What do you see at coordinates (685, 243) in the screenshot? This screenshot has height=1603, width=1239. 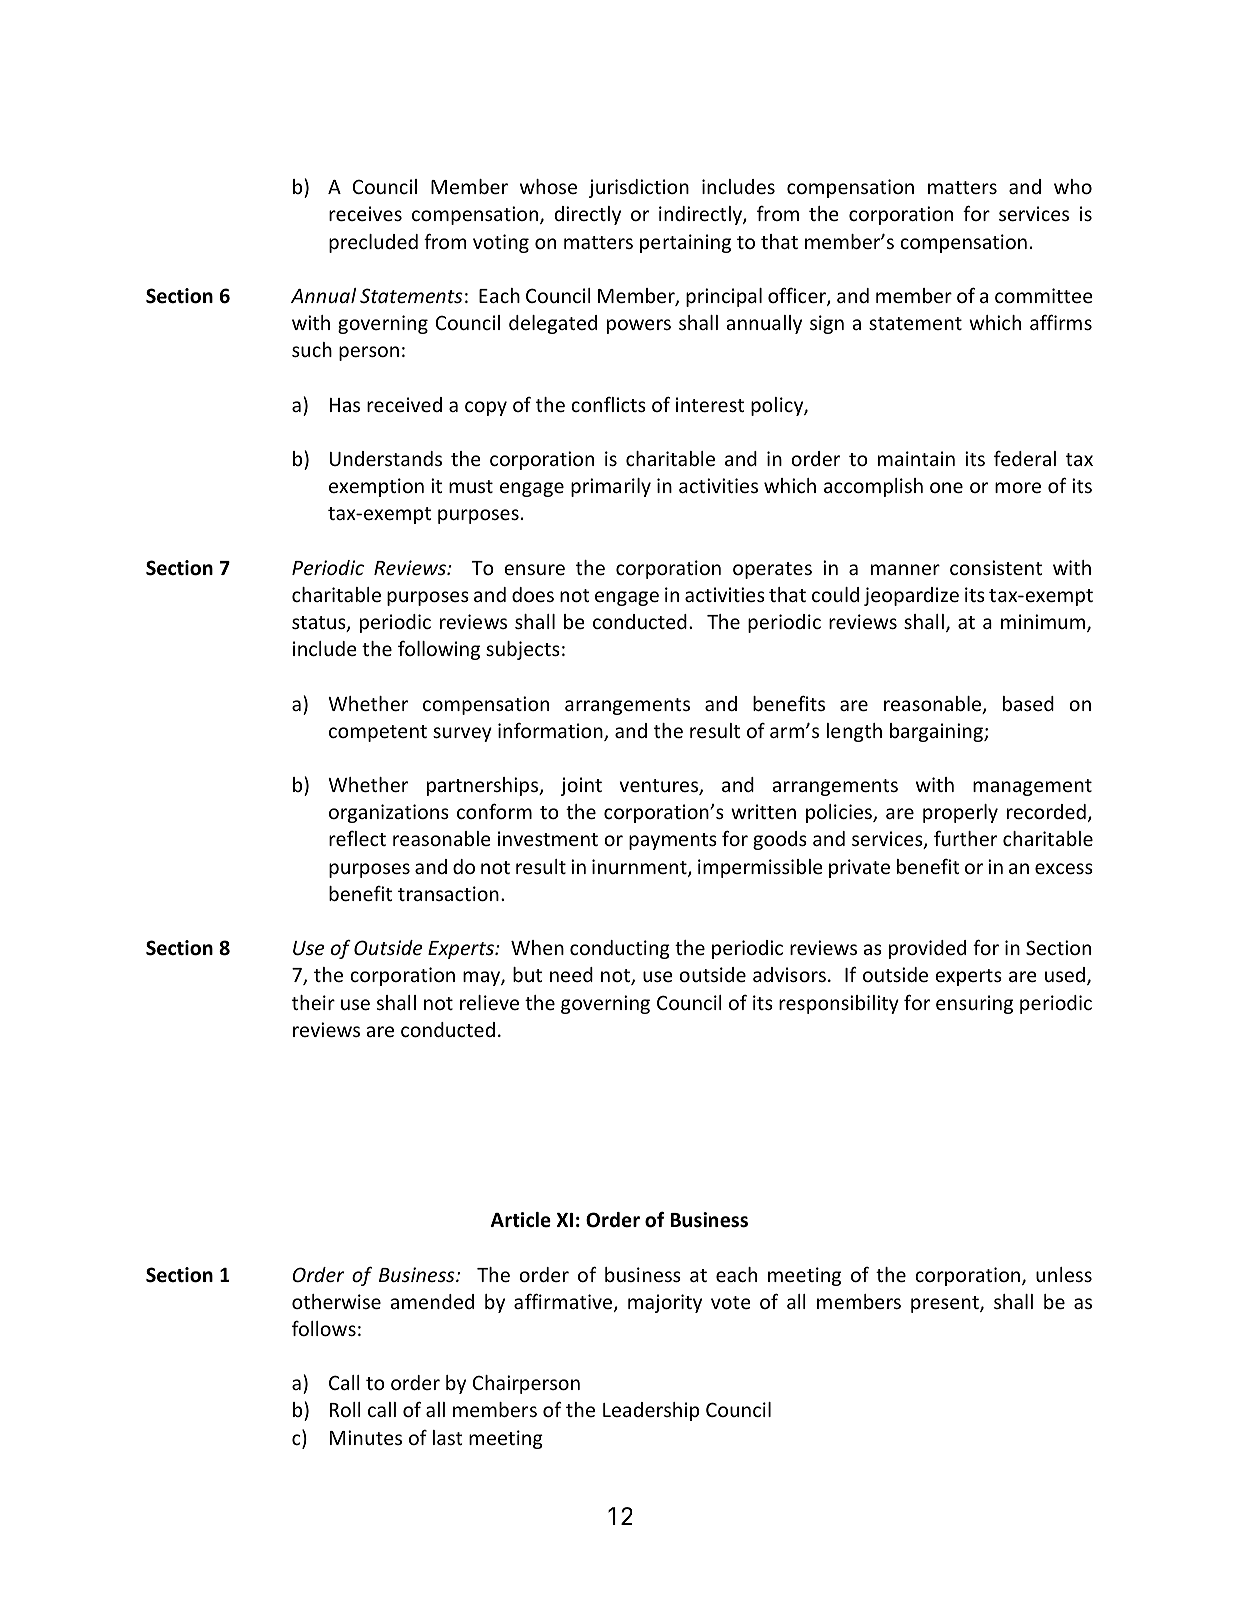 I see `pertaining` at bounding box center [685, 243].
